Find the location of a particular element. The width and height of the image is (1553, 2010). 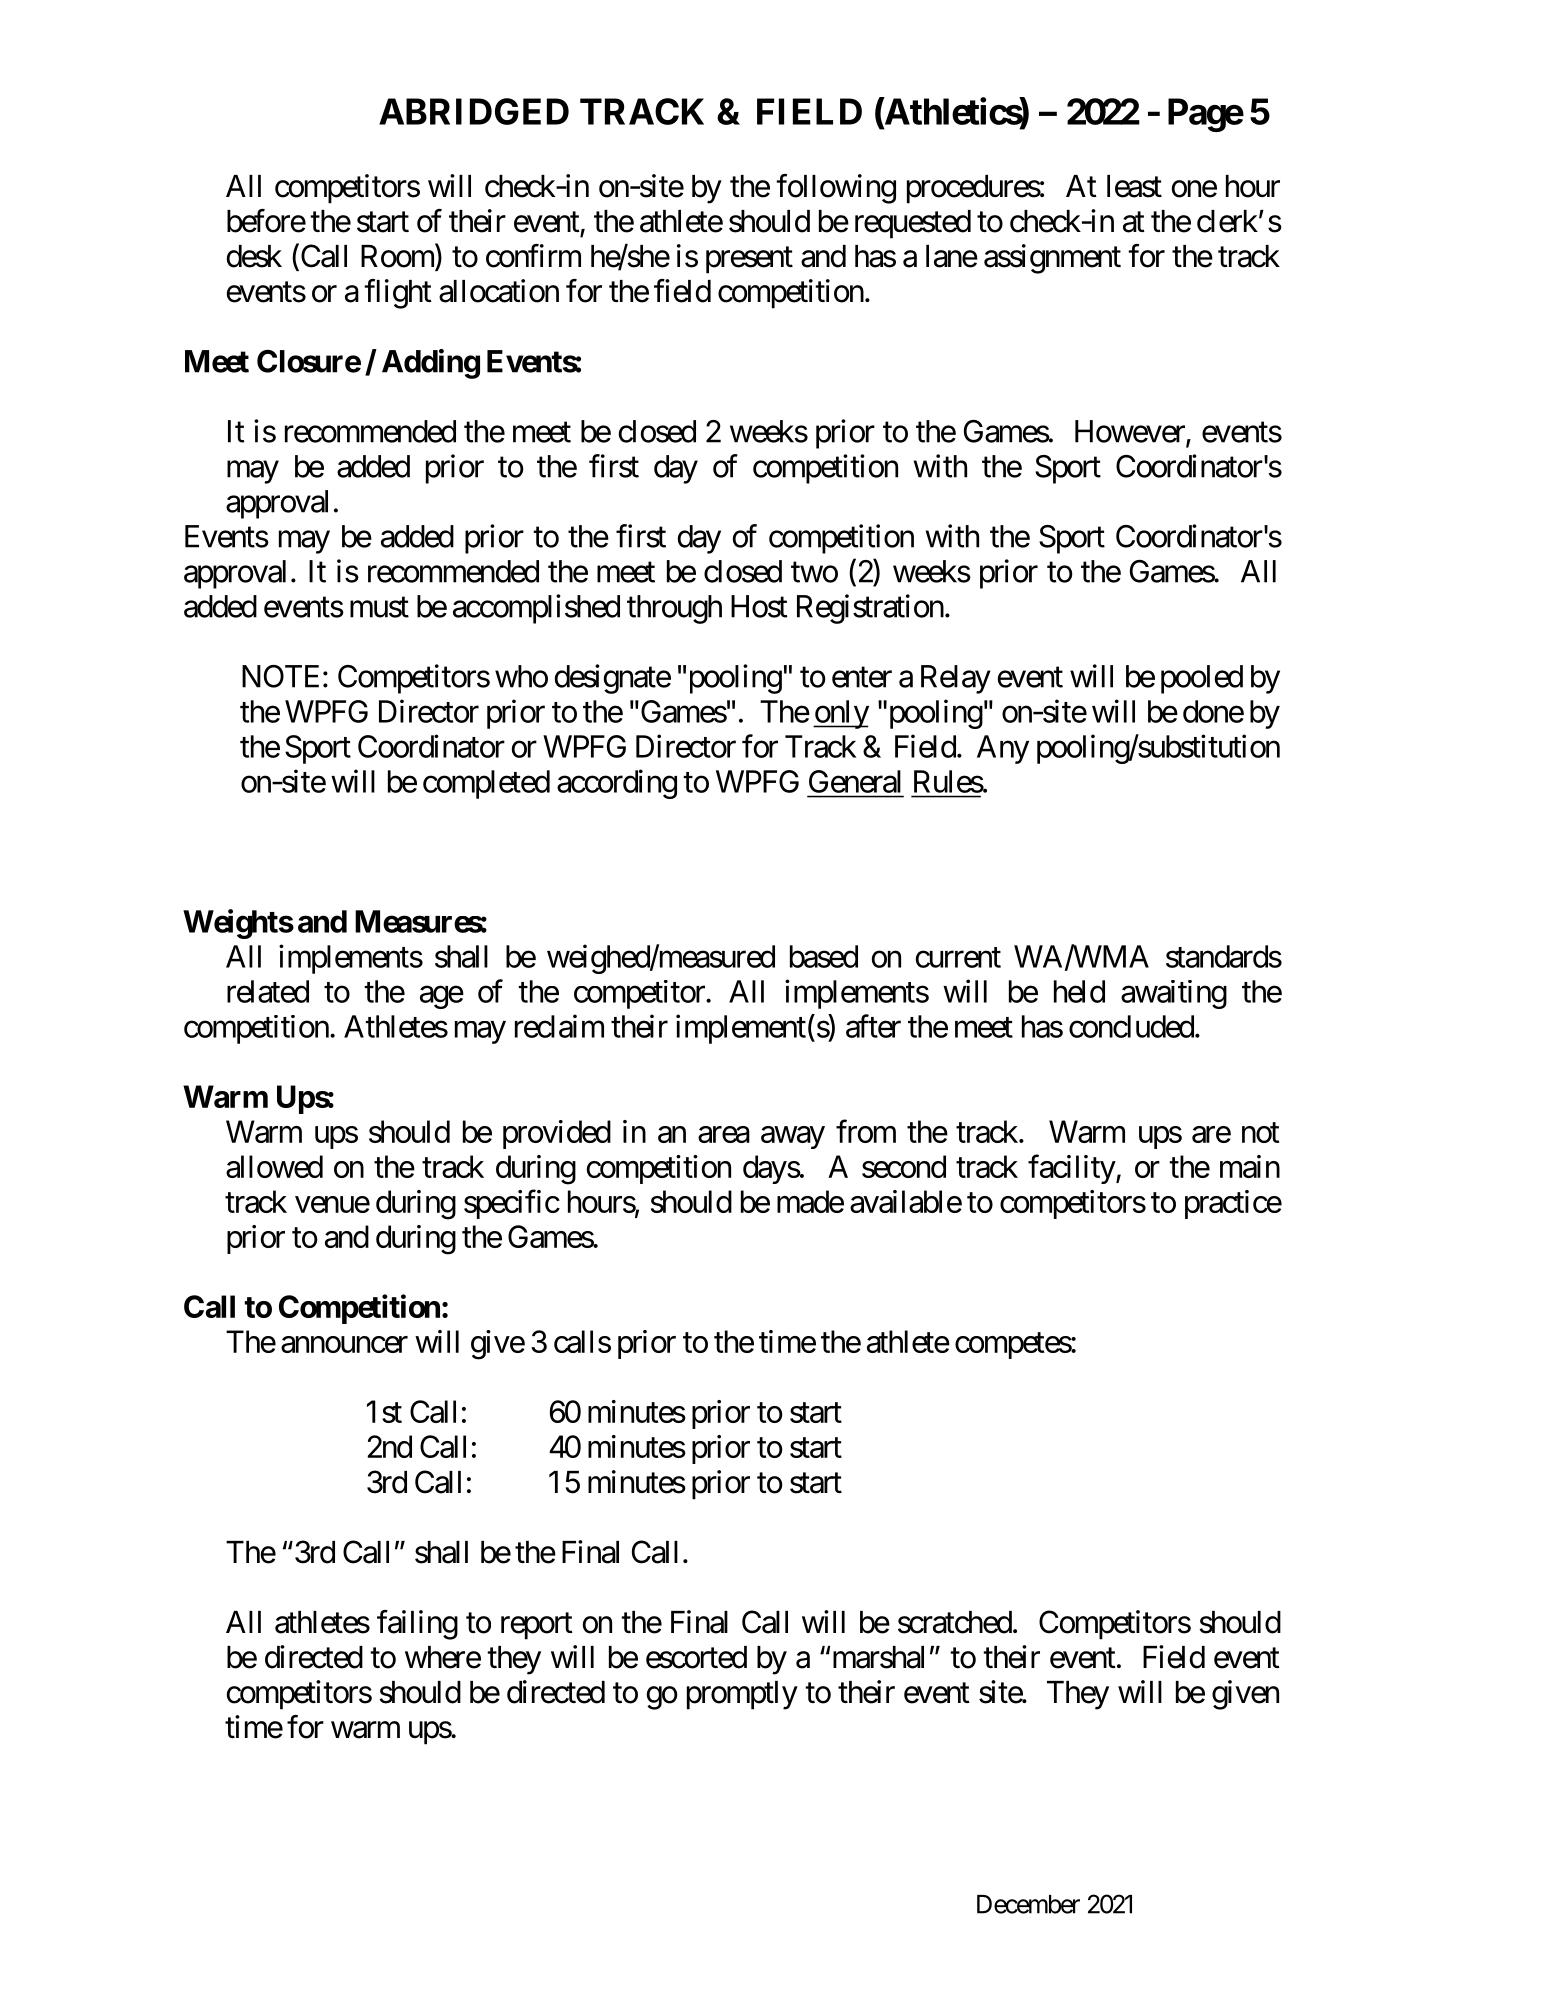

Room is located at coordinates (398, 257).
